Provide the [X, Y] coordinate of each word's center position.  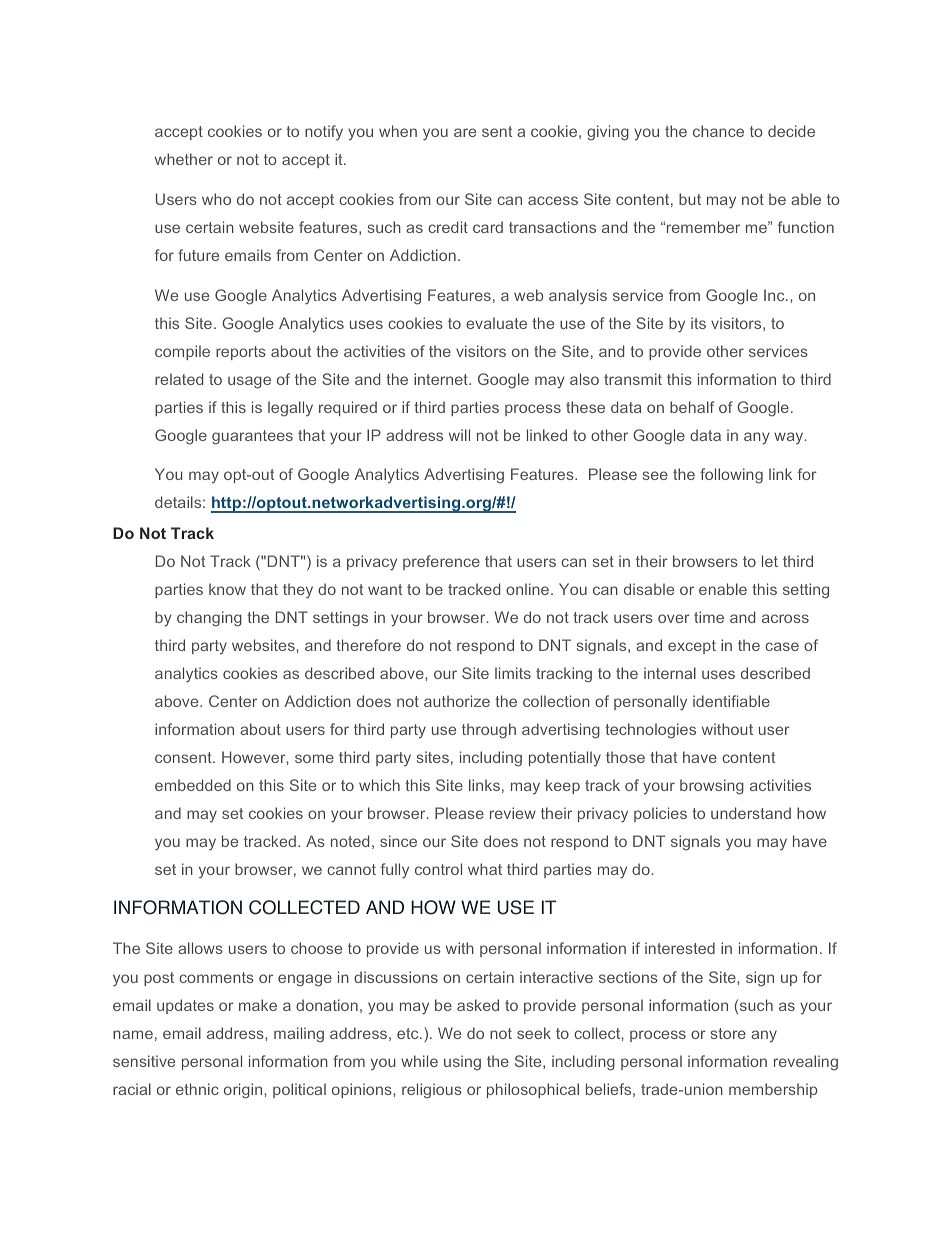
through [489, 731]
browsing [712, 787]
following [731, 476]
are [465, 132]
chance [718, 131]
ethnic [197, 1089]
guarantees [252, 437]
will [459, 435]
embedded [193, 785]
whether [184, 159]
